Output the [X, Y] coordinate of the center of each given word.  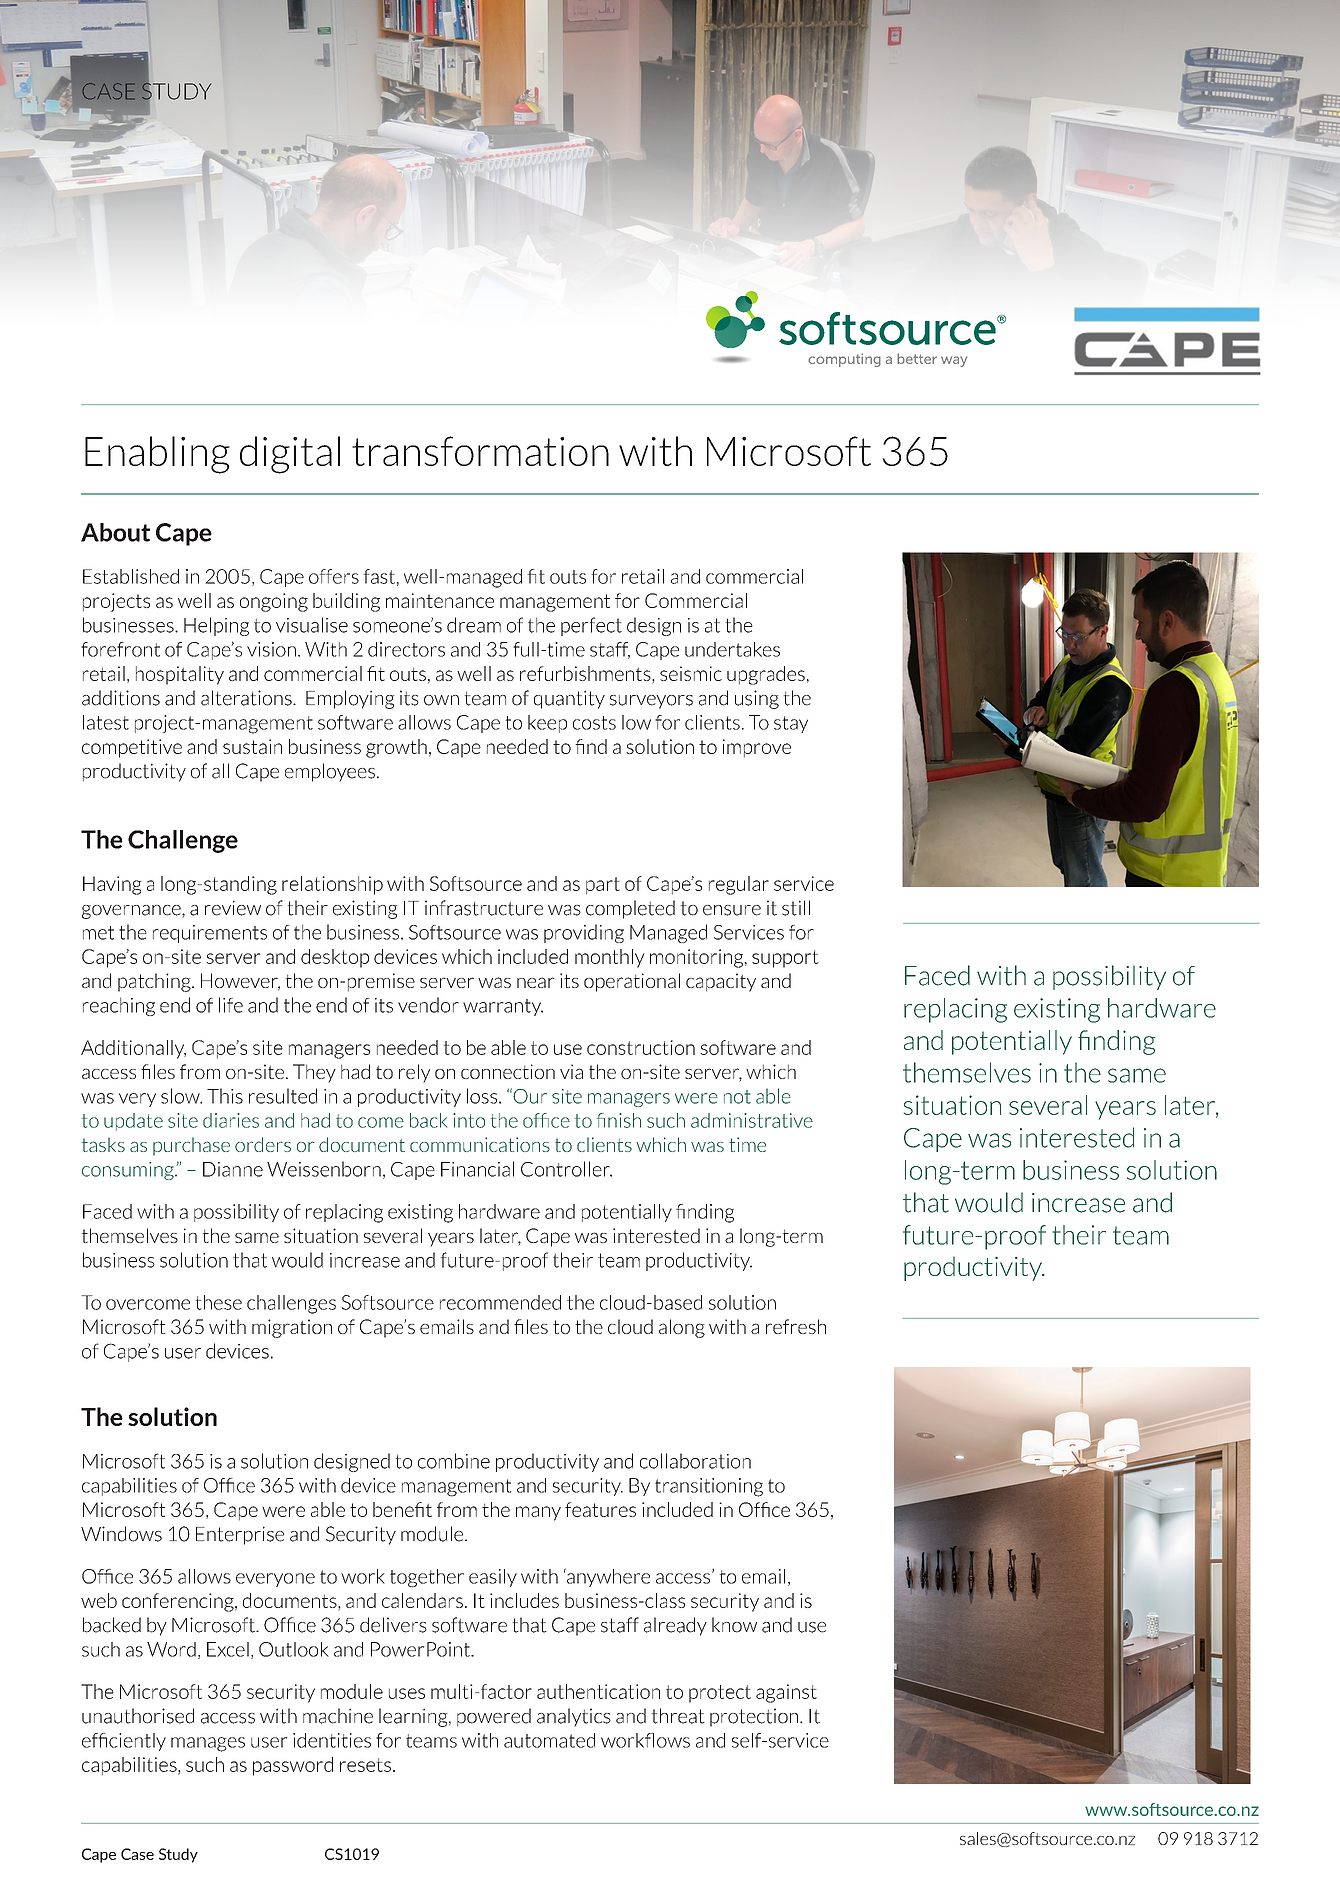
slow [181, 1096]
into [469, 1120]
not [737, 1097]
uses [407, 1693]
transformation [480, 451]
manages [208, 1744]
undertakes [732, 649]
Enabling [157, 455]
